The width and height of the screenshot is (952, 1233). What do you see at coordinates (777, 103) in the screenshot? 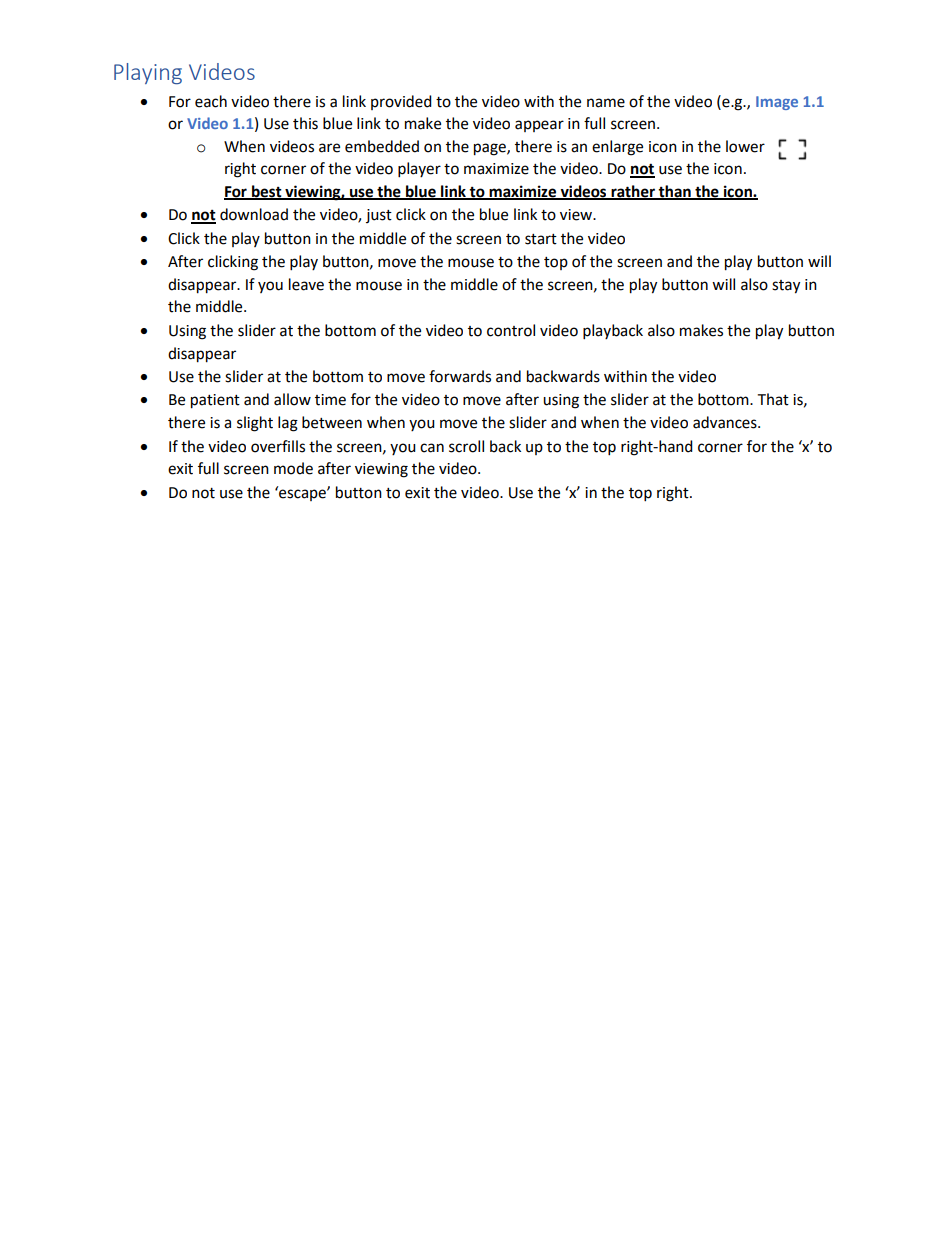
I see `Image` at bounding box center [777, 103].
